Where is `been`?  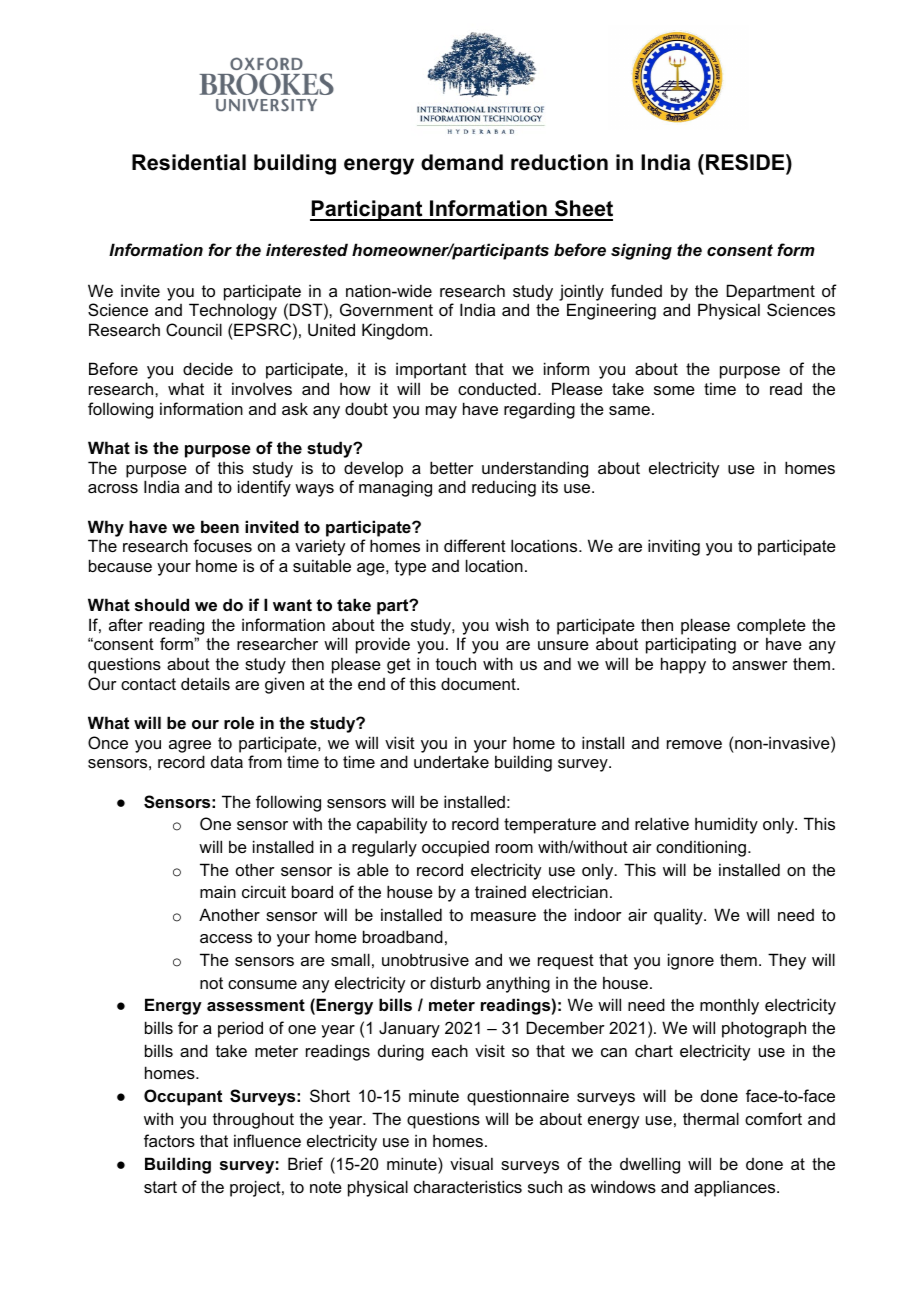
been is located at coordinates (220, 526).
